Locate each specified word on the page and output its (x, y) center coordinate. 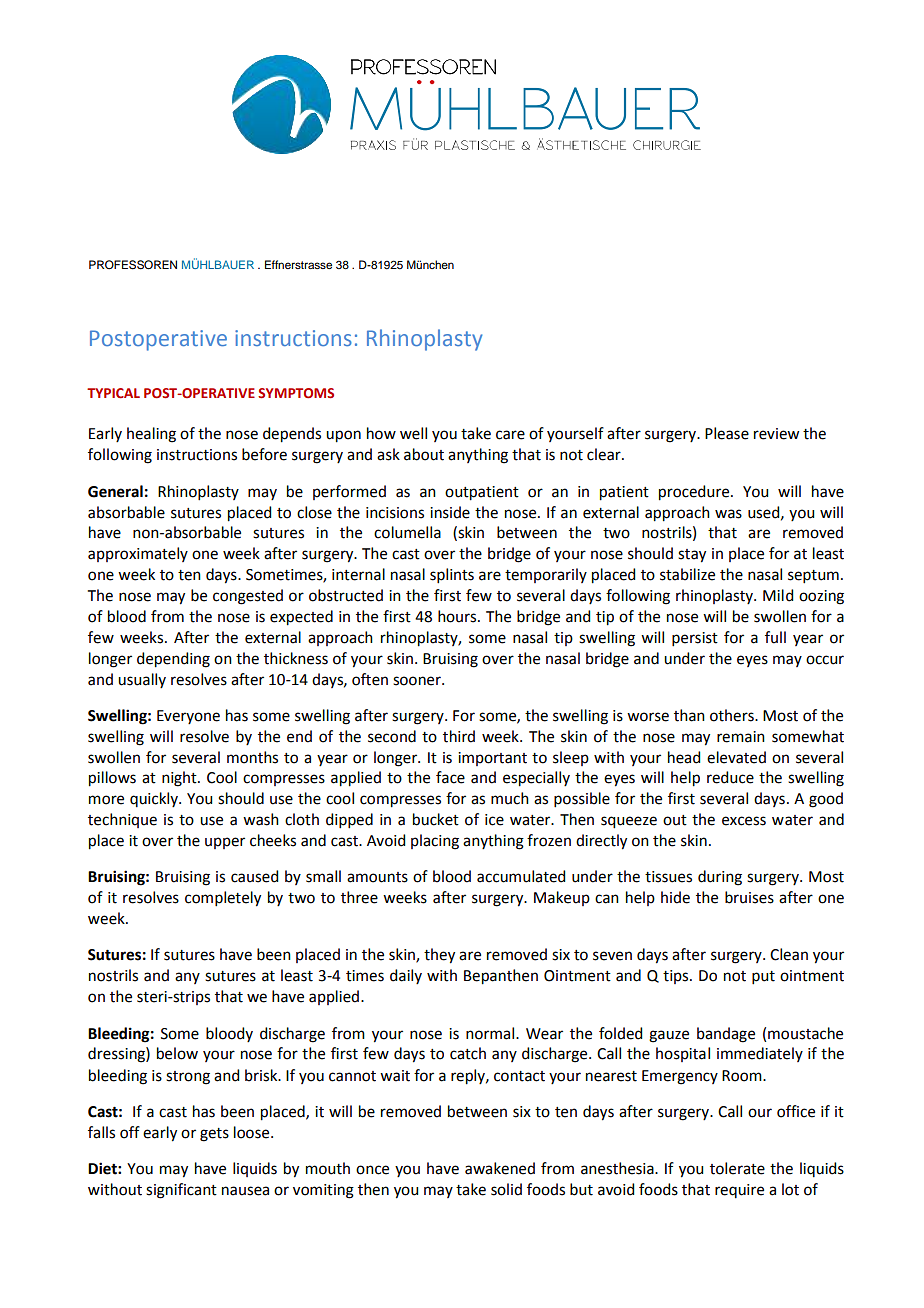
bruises (749, 897)
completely (223, 899)
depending (173, 660)
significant (181, 1191)
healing (151, 435)
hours (458, 616)
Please (727, 433)
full (775, 637)
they (439, 956)
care (510, 435)
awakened (500, 1168)
